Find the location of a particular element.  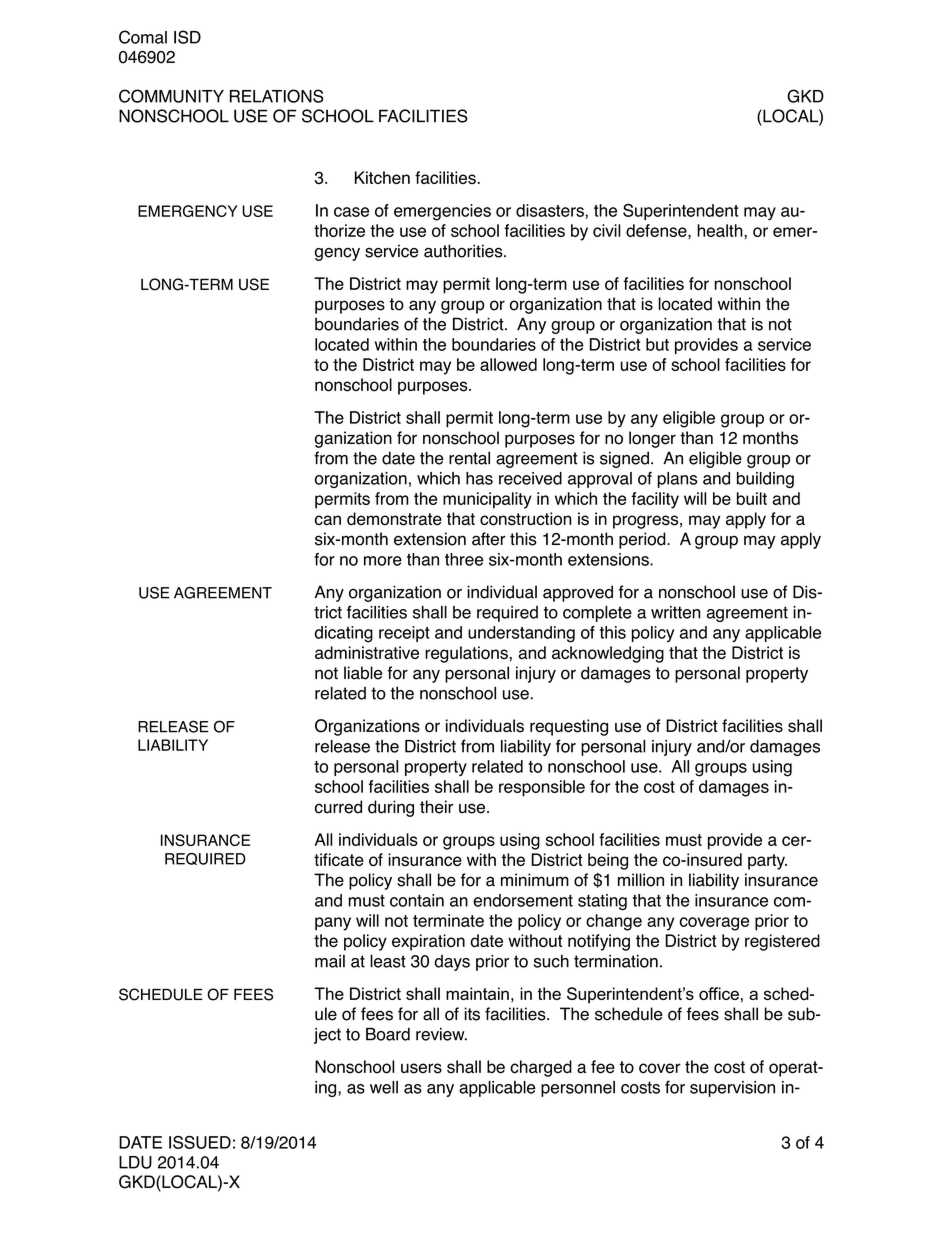

RELATIONS is located at coordinates (277, 96).
